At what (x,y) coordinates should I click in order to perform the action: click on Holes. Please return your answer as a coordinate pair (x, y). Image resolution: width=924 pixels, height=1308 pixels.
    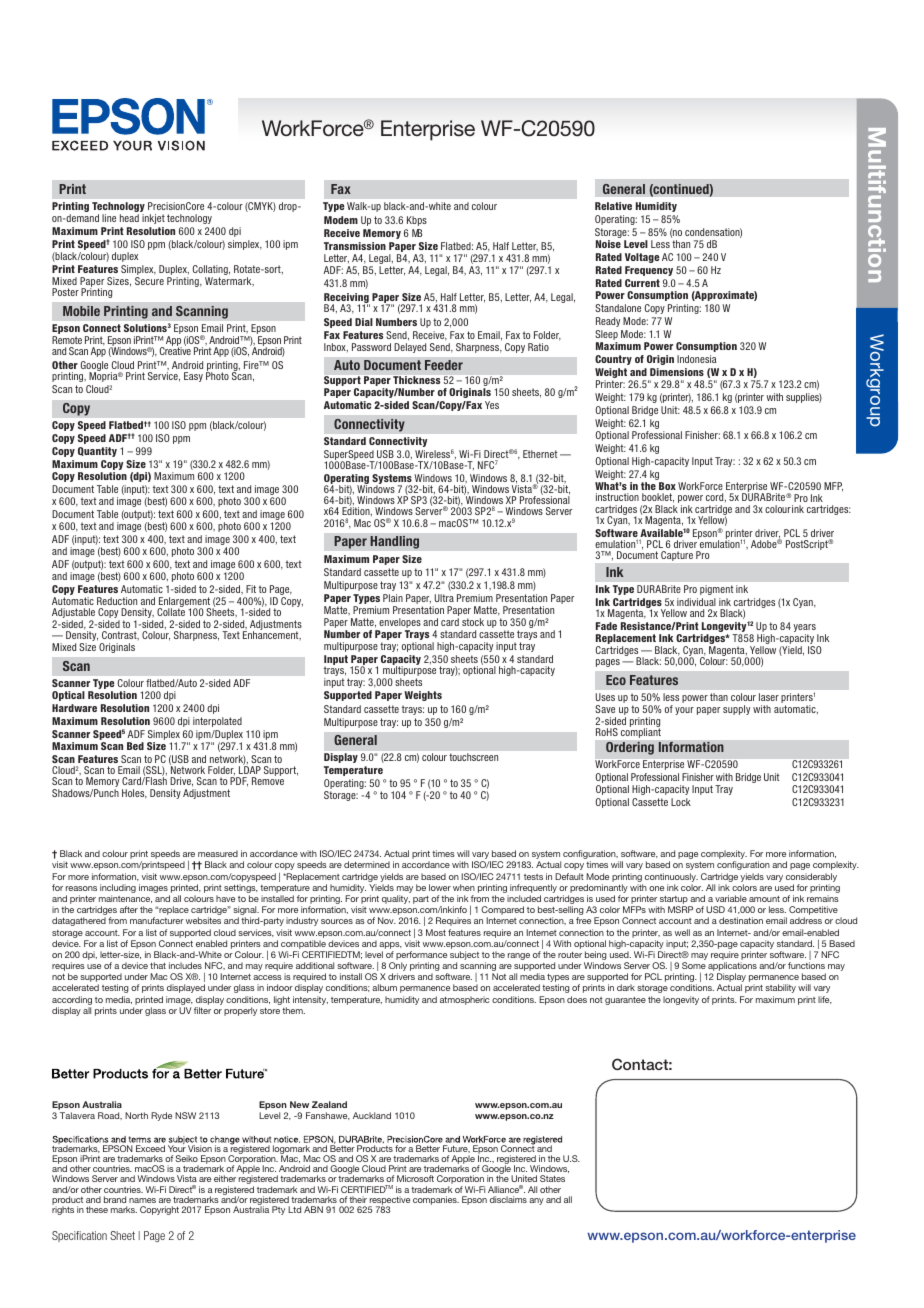
    Looking at the image, I should click on (134, 794).
